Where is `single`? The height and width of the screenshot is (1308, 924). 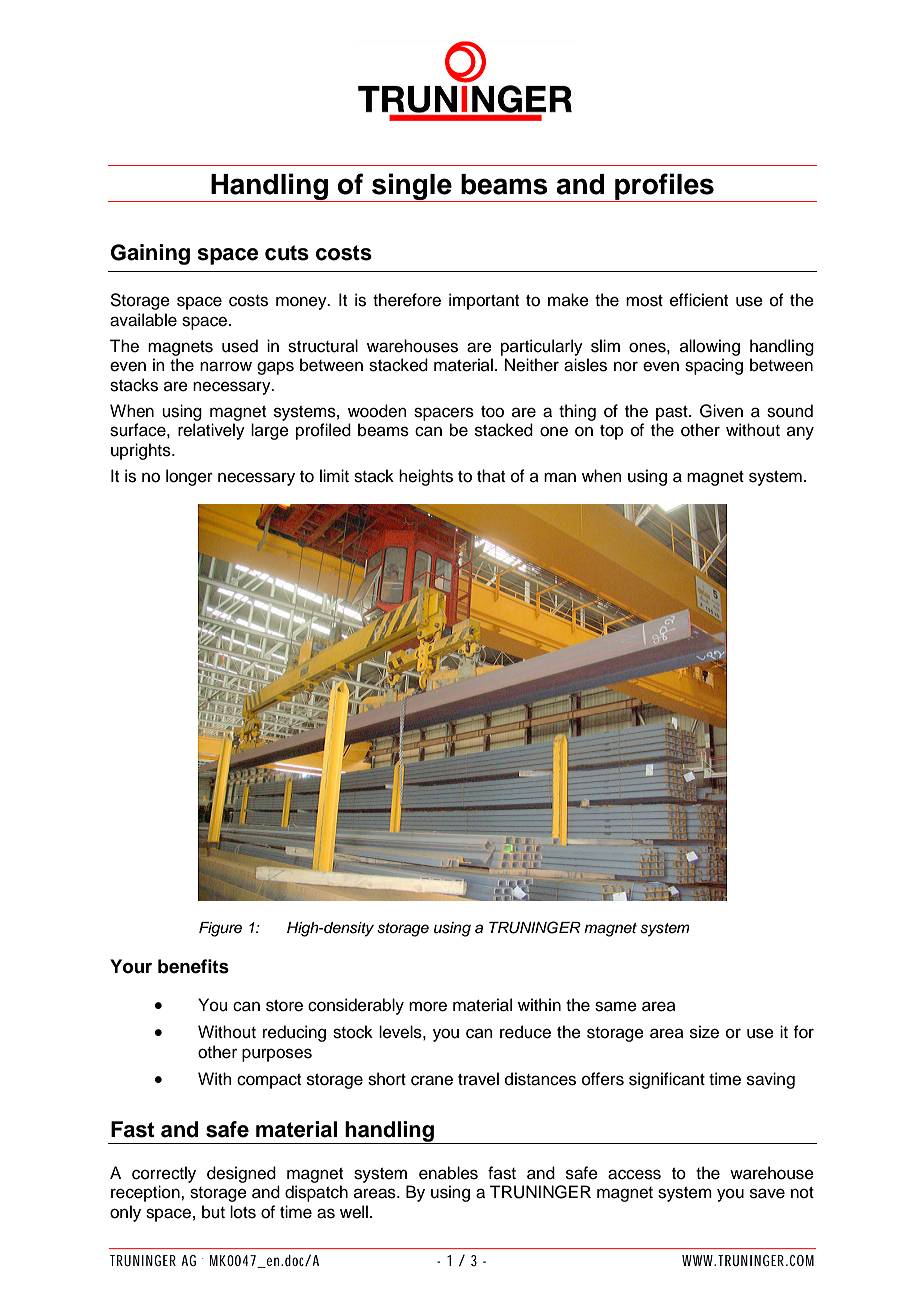
single is located at coordinates (412, 187).
